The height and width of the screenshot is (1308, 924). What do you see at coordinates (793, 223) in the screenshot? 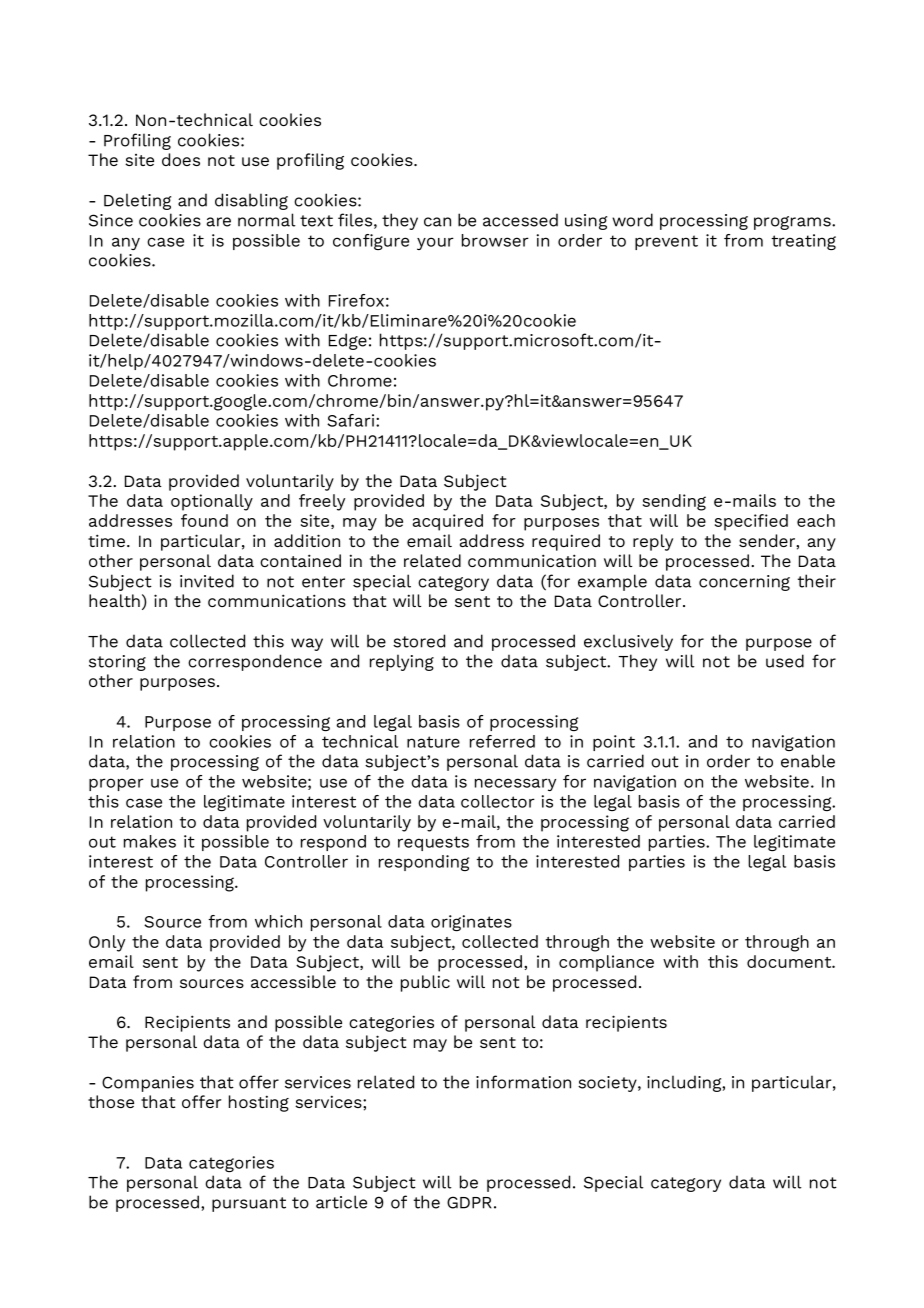
I see `programs` at bounding box center [793, 223].
